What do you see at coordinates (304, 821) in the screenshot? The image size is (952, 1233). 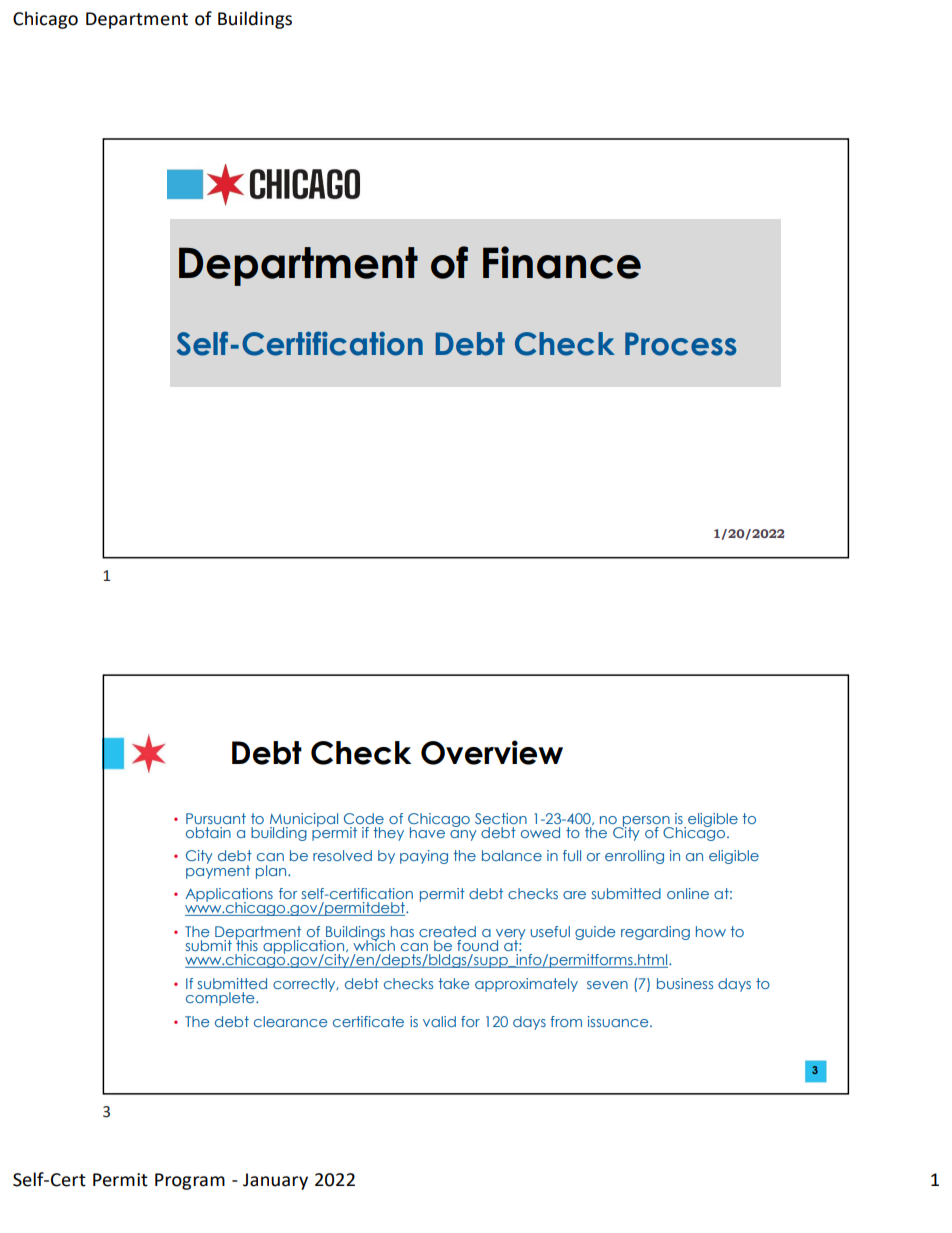 I see `Municipal` at bounding box center [304, 821].
